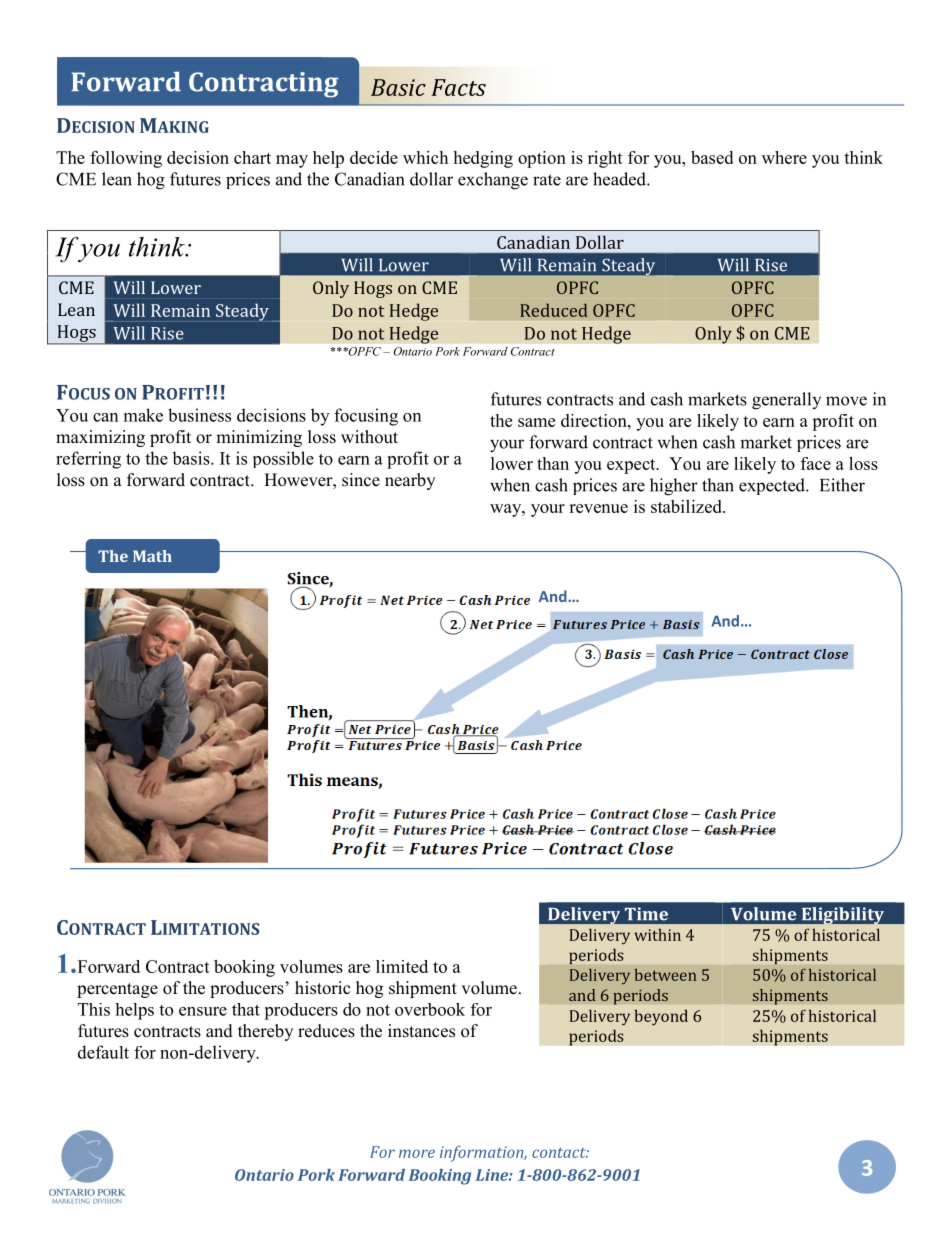 The height and width of the document is (1233, 952). I want to click on percentage, so click(117, 990).
